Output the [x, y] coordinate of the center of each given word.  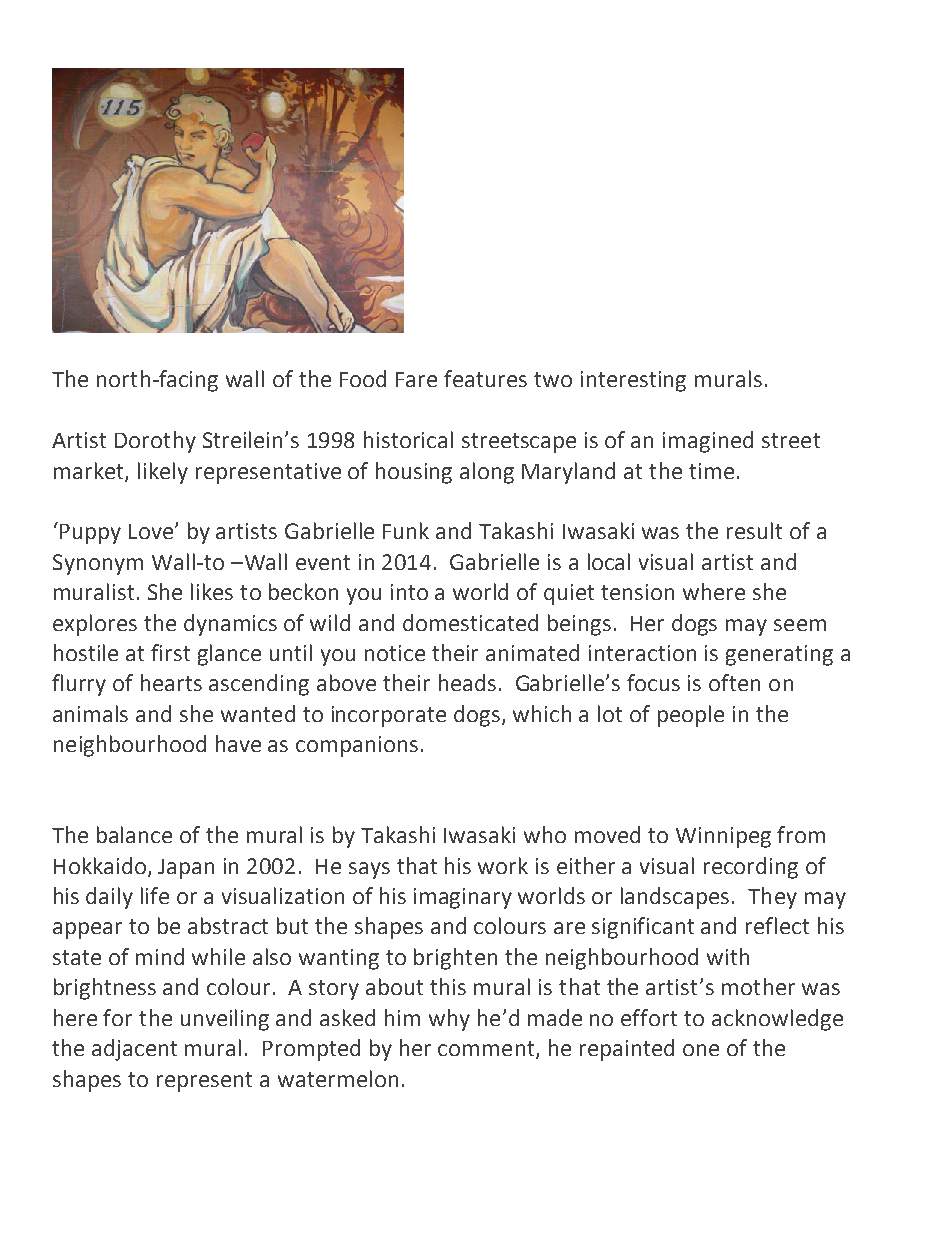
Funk [406, 530]
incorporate [389, 716]
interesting [633, 381]
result [754, 530]
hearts [171, 682]
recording [751, 868]
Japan [186, 869]
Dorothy [155, 442]
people [691, 716]
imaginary [463, 898]
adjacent [134, 1050]
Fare [416, 379]
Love [152, 531]
